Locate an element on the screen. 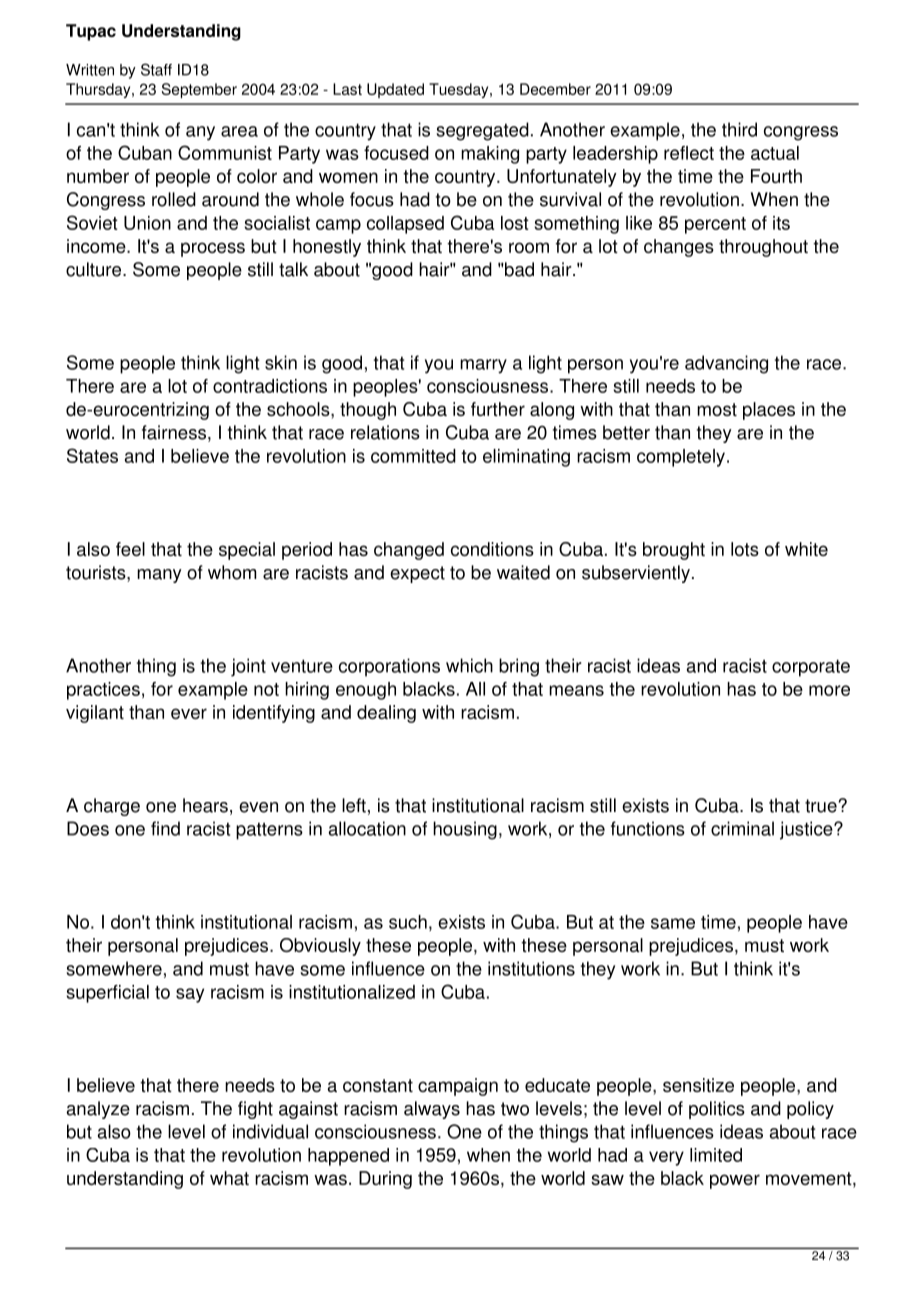 This screenshot has height=1308, width=924. limited is located at coordinates (716, 1155).
